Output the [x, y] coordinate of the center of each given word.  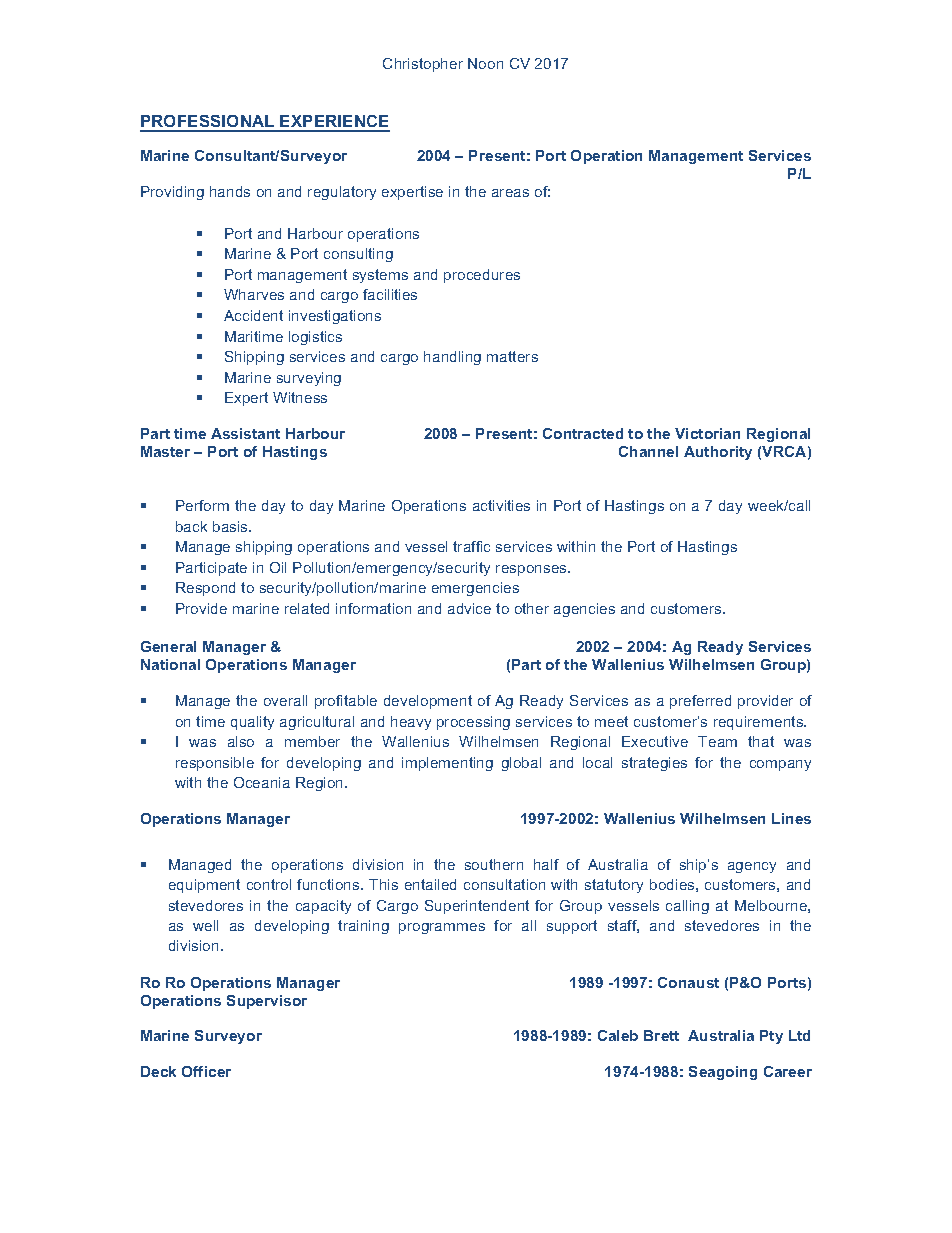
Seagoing [723, 1073]
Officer [206, 1071]
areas [510, 193]
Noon [485, 63]
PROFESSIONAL [208, 123]
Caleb [618, 1035]
